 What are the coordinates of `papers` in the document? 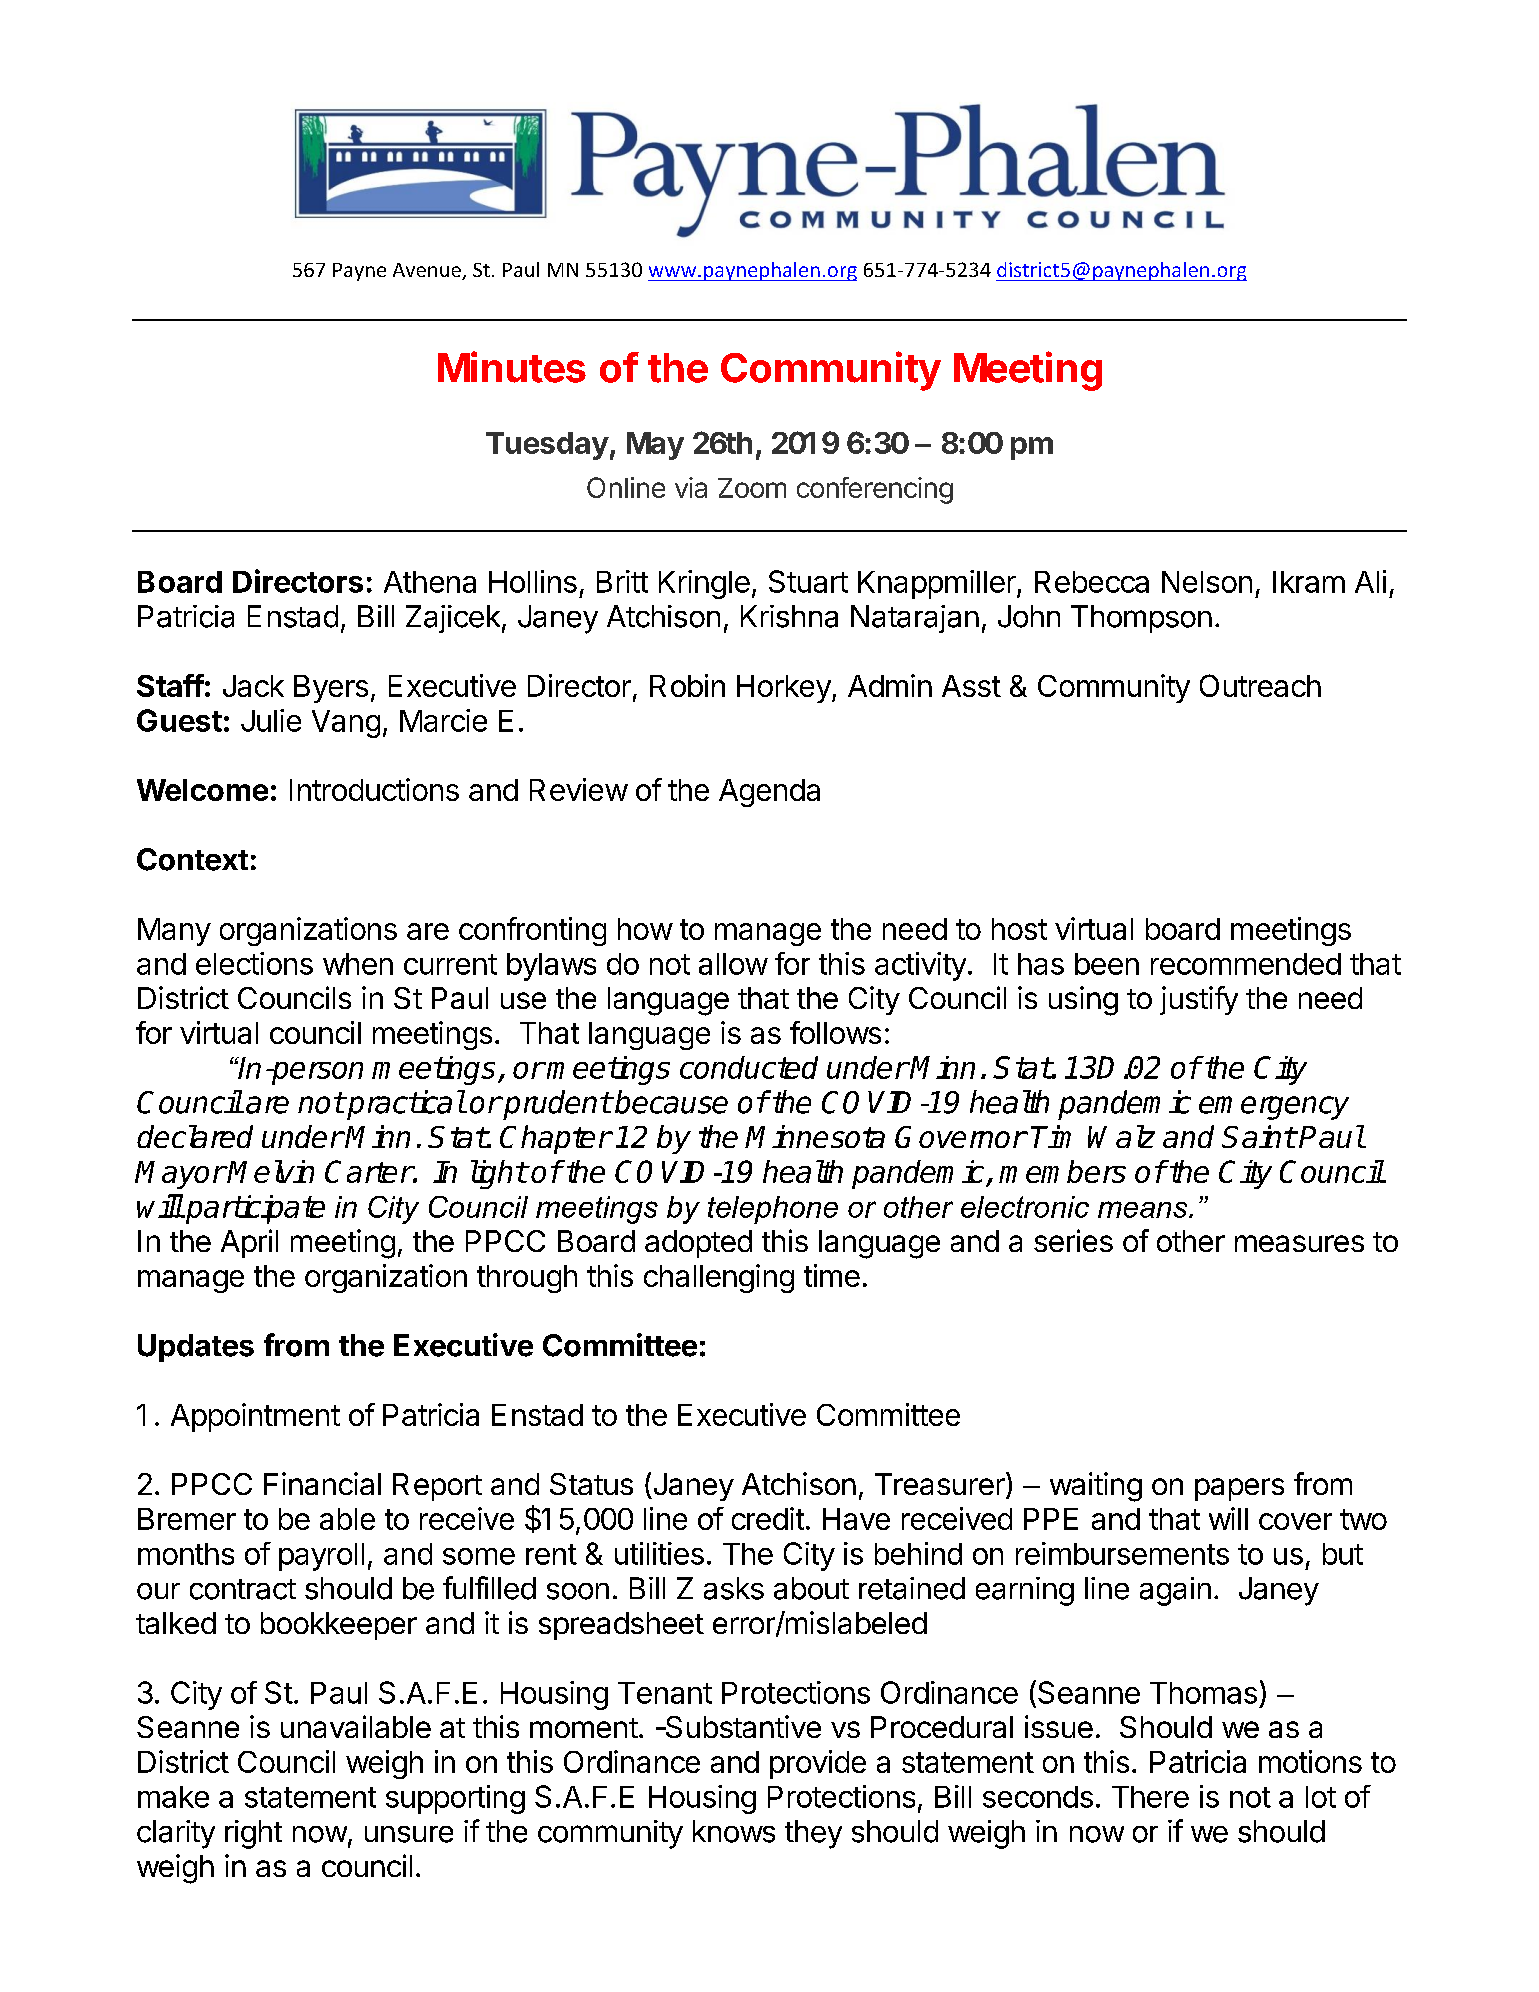 It's located at (1239, 1489).
